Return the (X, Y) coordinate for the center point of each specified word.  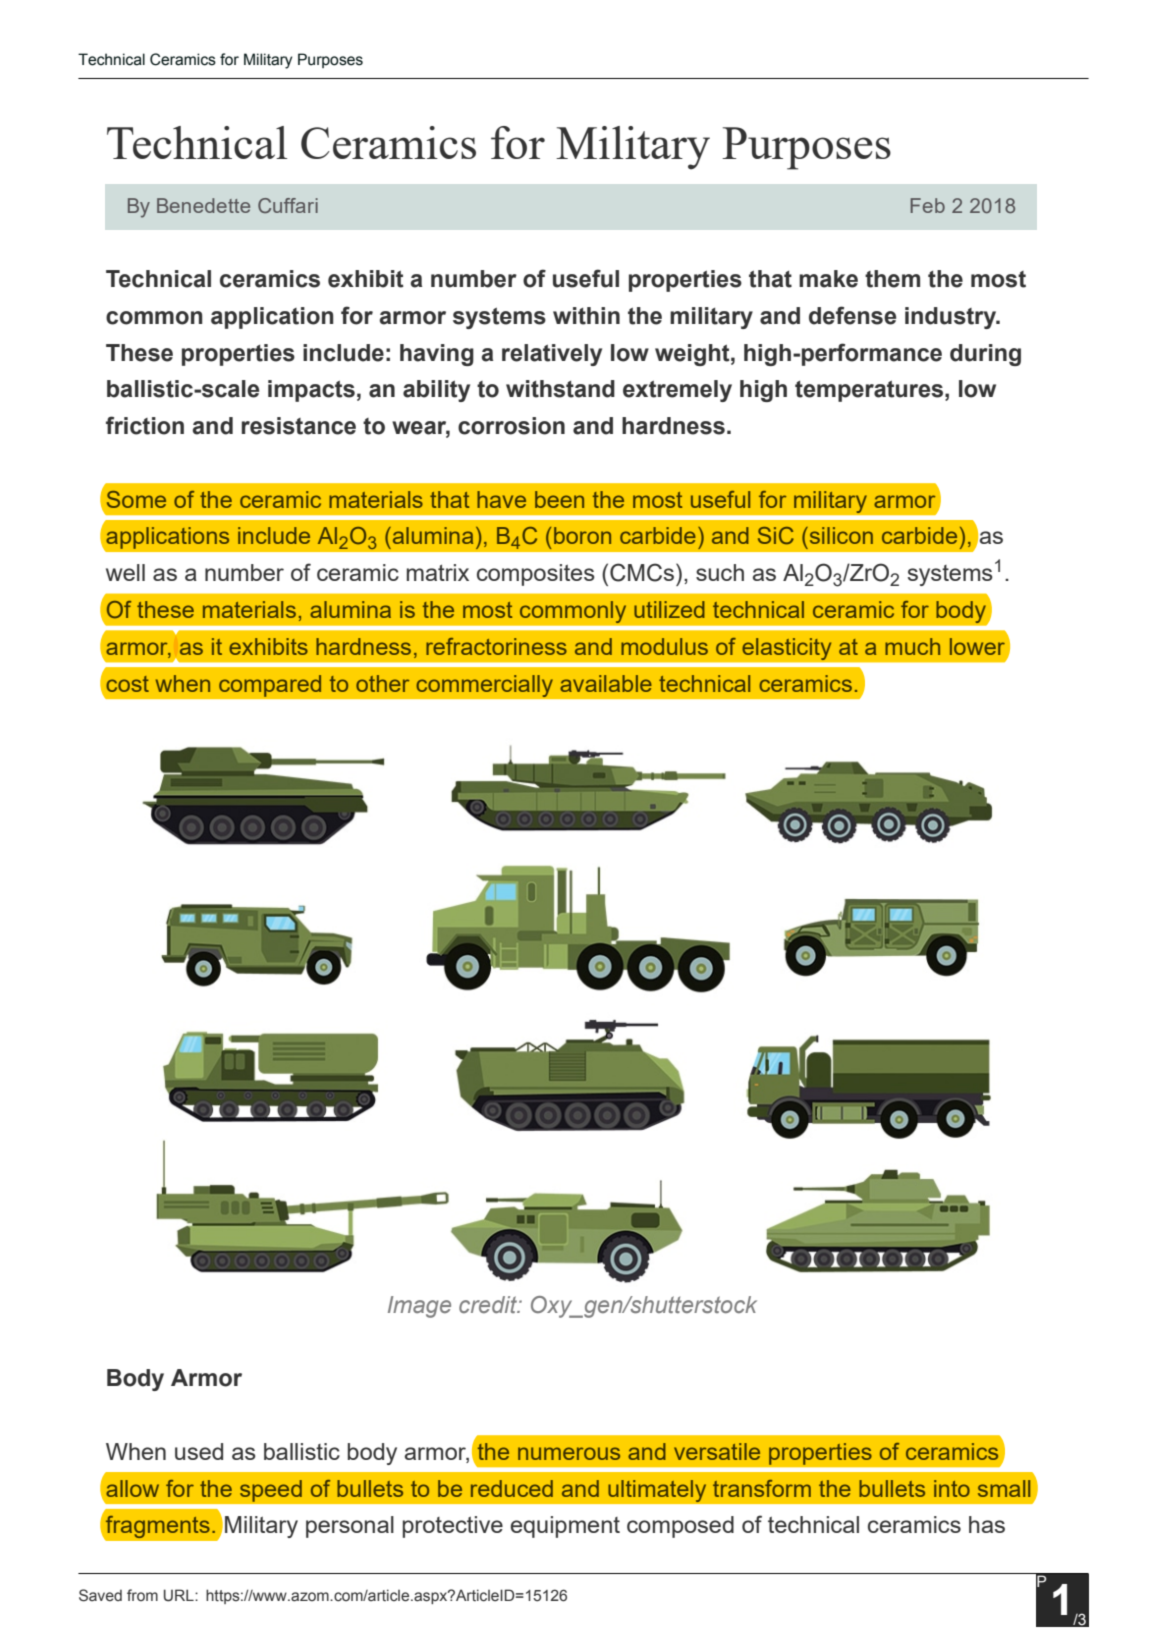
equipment (565, 1527)
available (606, 683)
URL (180, 1595)
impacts (311, 391)
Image (419, 1307)
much (912, 646)
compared (270, 686)
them (892, 279)
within (586, 316)
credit (489, 1304)
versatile (717, 1451)
